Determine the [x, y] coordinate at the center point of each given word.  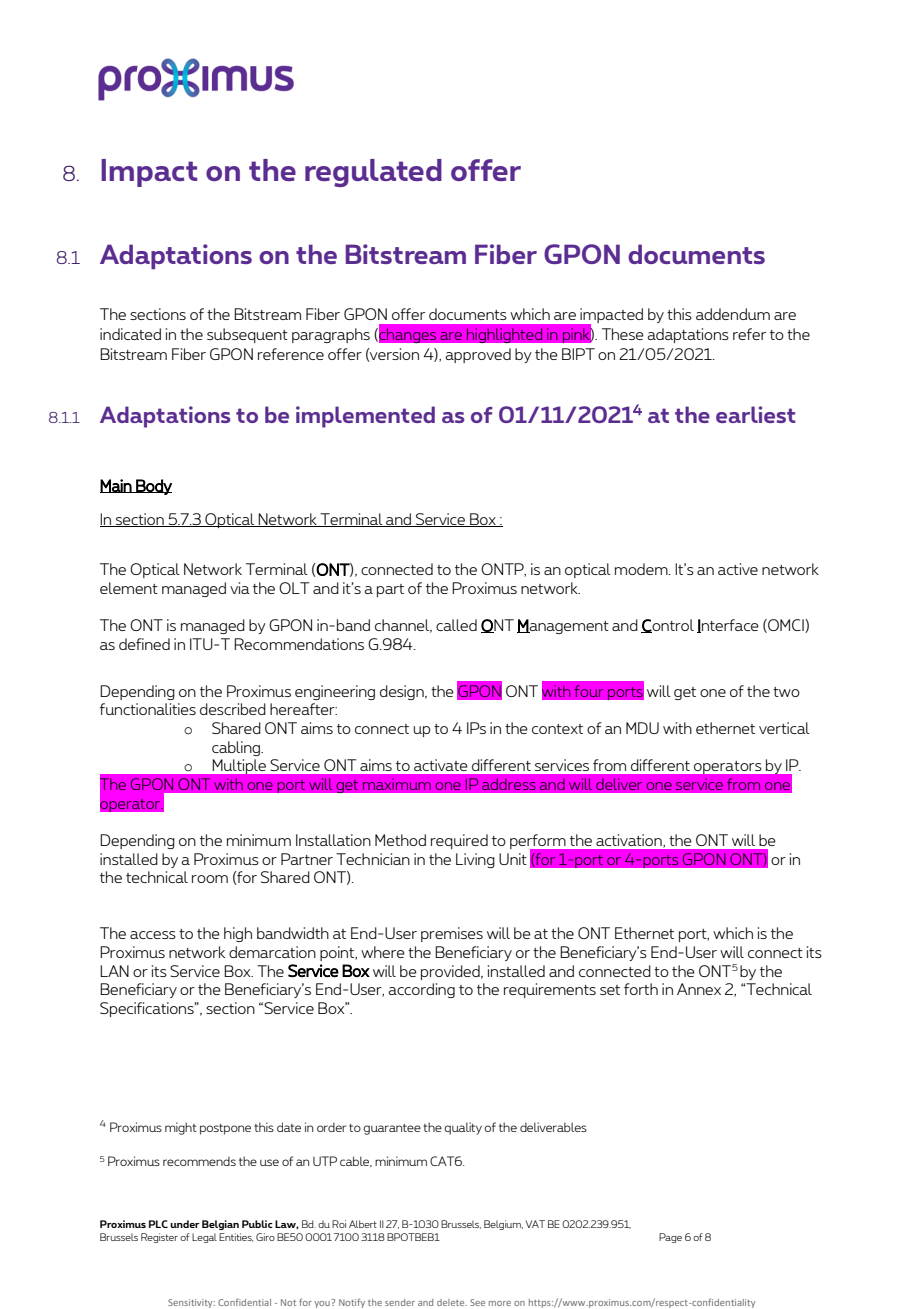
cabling [237, 748]
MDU [642, 728]
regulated [373, 173]
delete [452, 1302]
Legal [204, 1238]
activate [440, 765]
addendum [733, 314]
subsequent [247, 335]
